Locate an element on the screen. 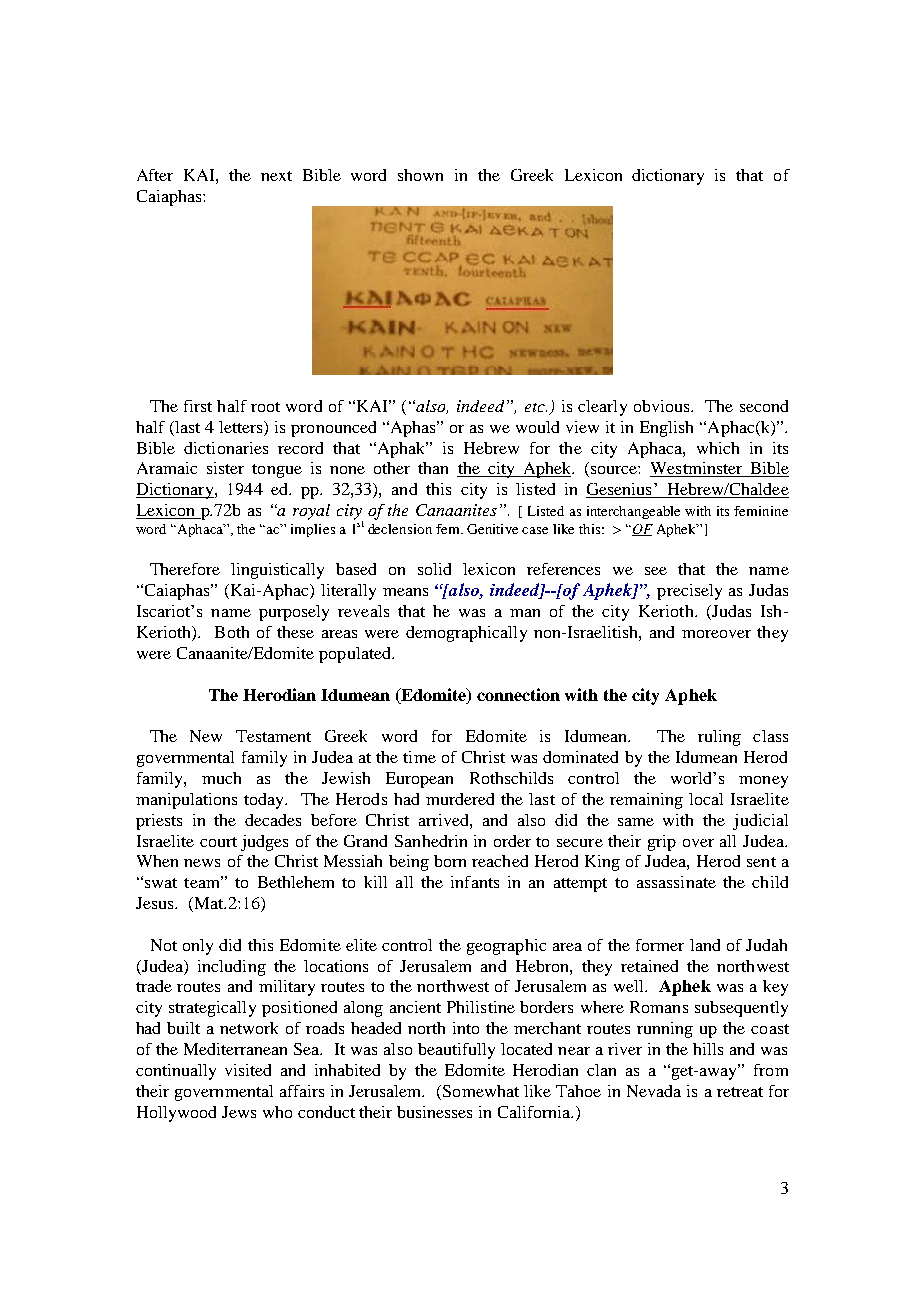 The height and width of the screenshot is (1308, 924). born is located at coordinates (450, 861).
